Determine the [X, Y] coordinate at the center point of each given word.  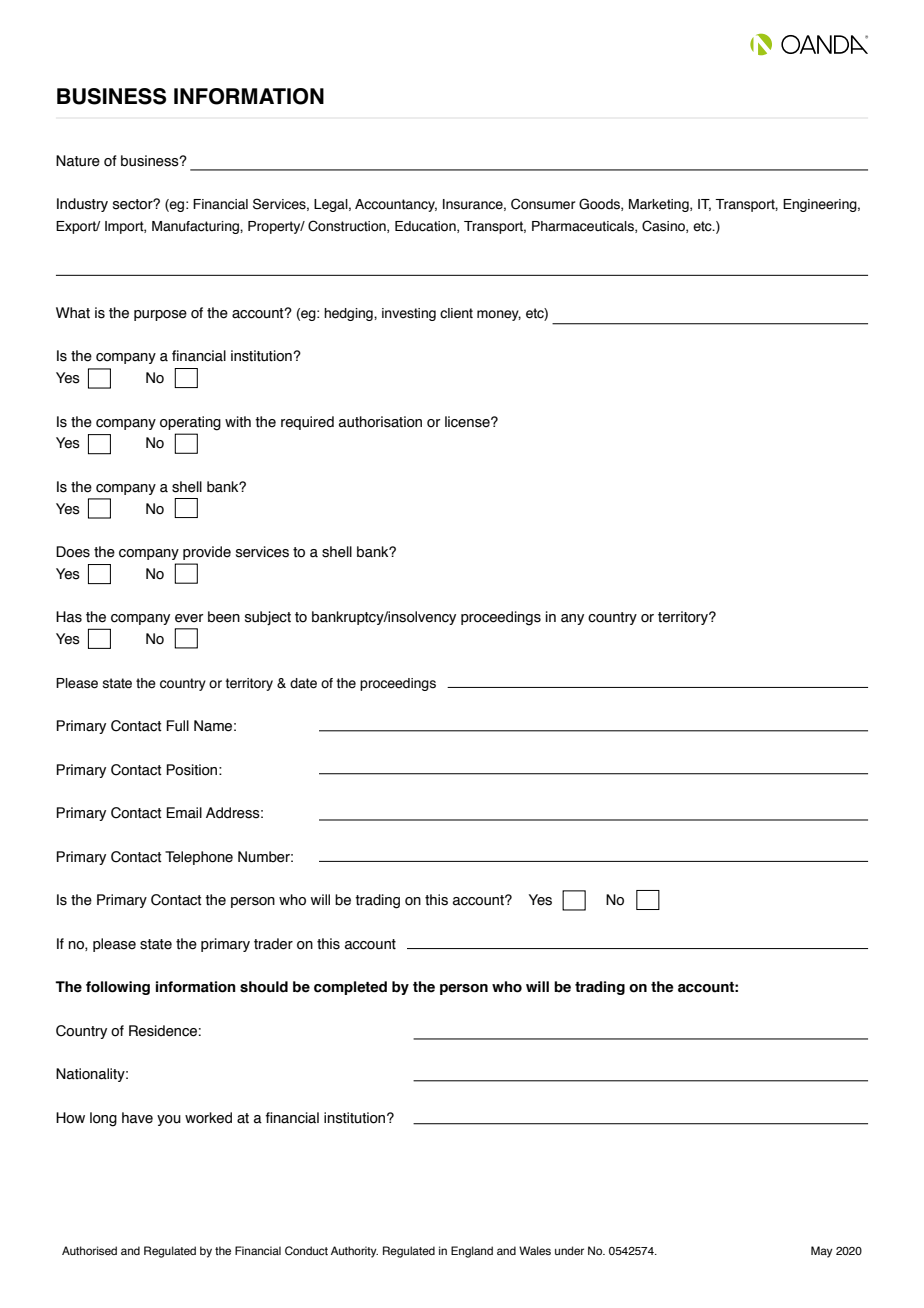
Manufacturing [196, 227]
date [303, 683]
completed [350, 988]
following [118, 988]
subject [268, 618]
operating [190, 423]
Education [426, 227]
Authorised [89, 1250]
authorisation [380, 422]
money [499, 315]
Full [177, 725]
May [822, 1252]
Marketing [660, 205]
